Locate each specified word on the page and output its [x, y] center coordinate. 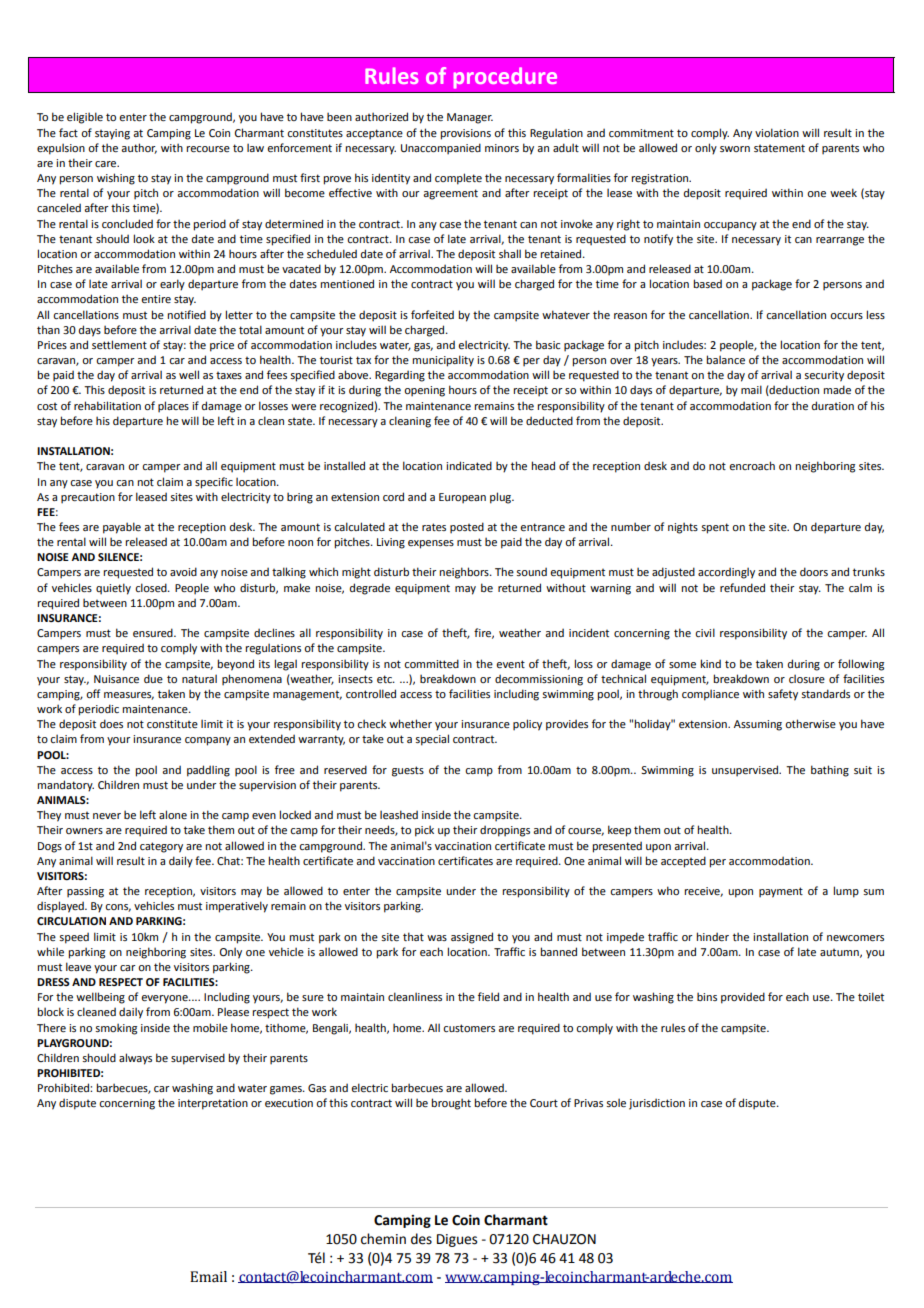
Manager [470, 118]
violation [777, 132]
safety [783, 695]
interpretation [213, 1104]
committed [431, 663]
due [153, 678]
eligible [85, 118]
